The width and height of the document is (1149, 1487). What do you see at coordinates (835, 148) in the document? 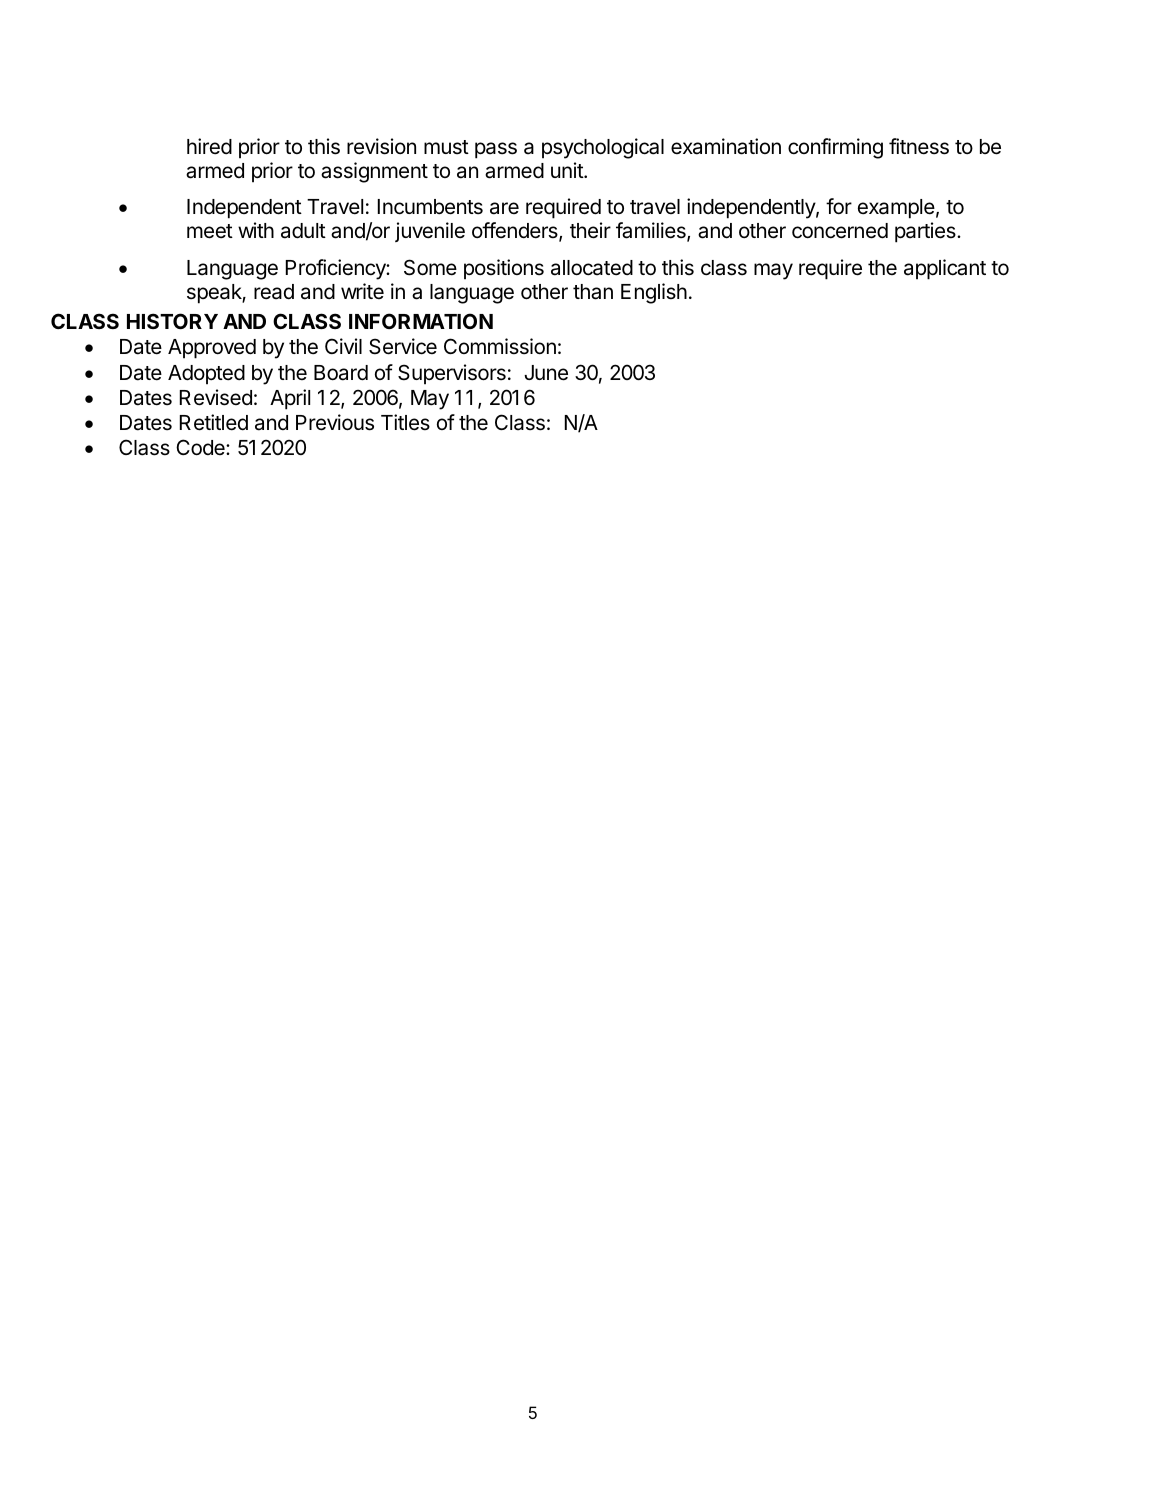
I see `confirming` at bounding box center [835, 148].
